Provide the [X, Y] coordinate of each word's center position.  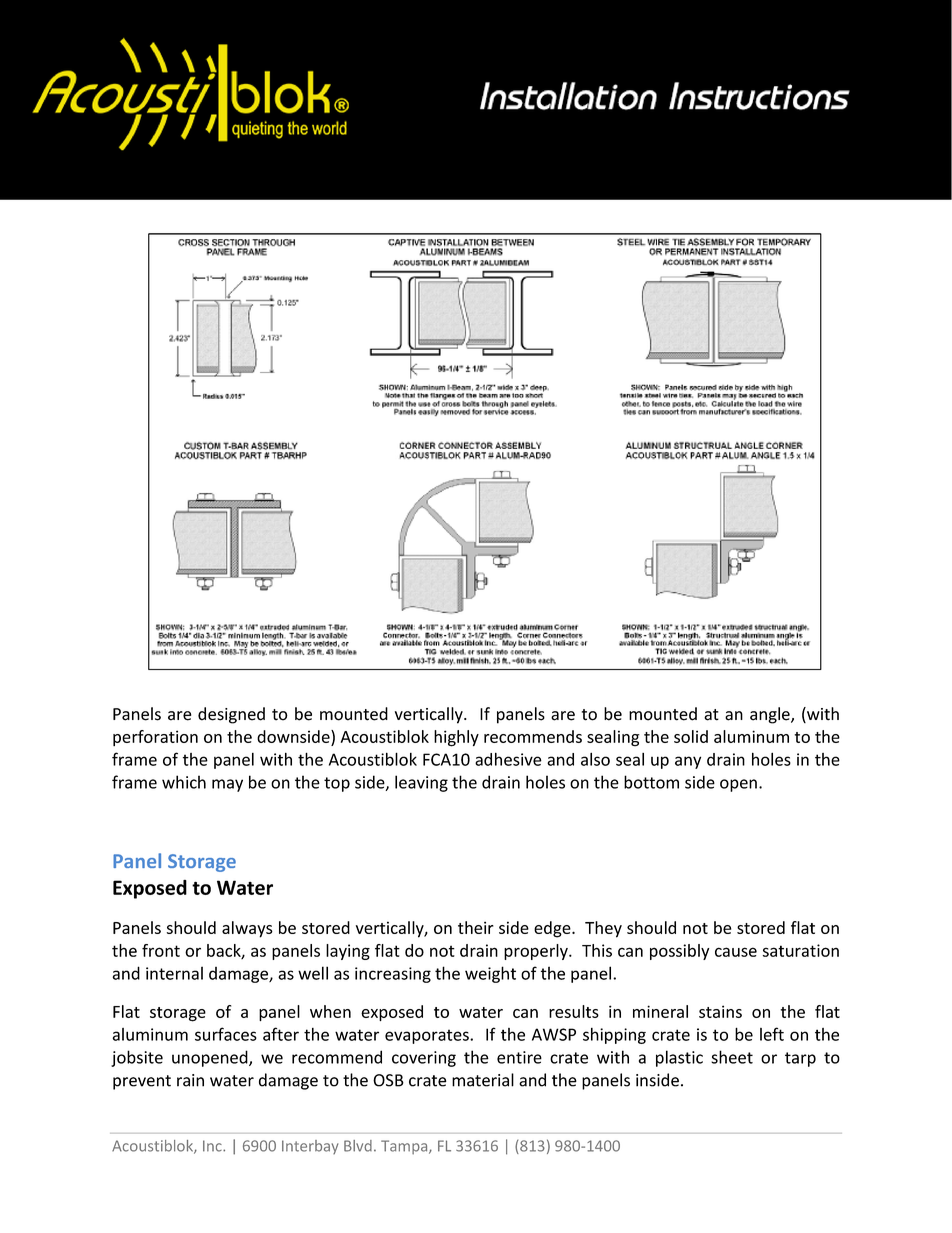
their [476, 927]
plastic [679, 1058]
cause [736, 952]
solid [691, 736]
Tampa [405, 1147]
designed [231, 715]
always [247, 929]
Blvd [358, 1146]
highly [456, 738]
